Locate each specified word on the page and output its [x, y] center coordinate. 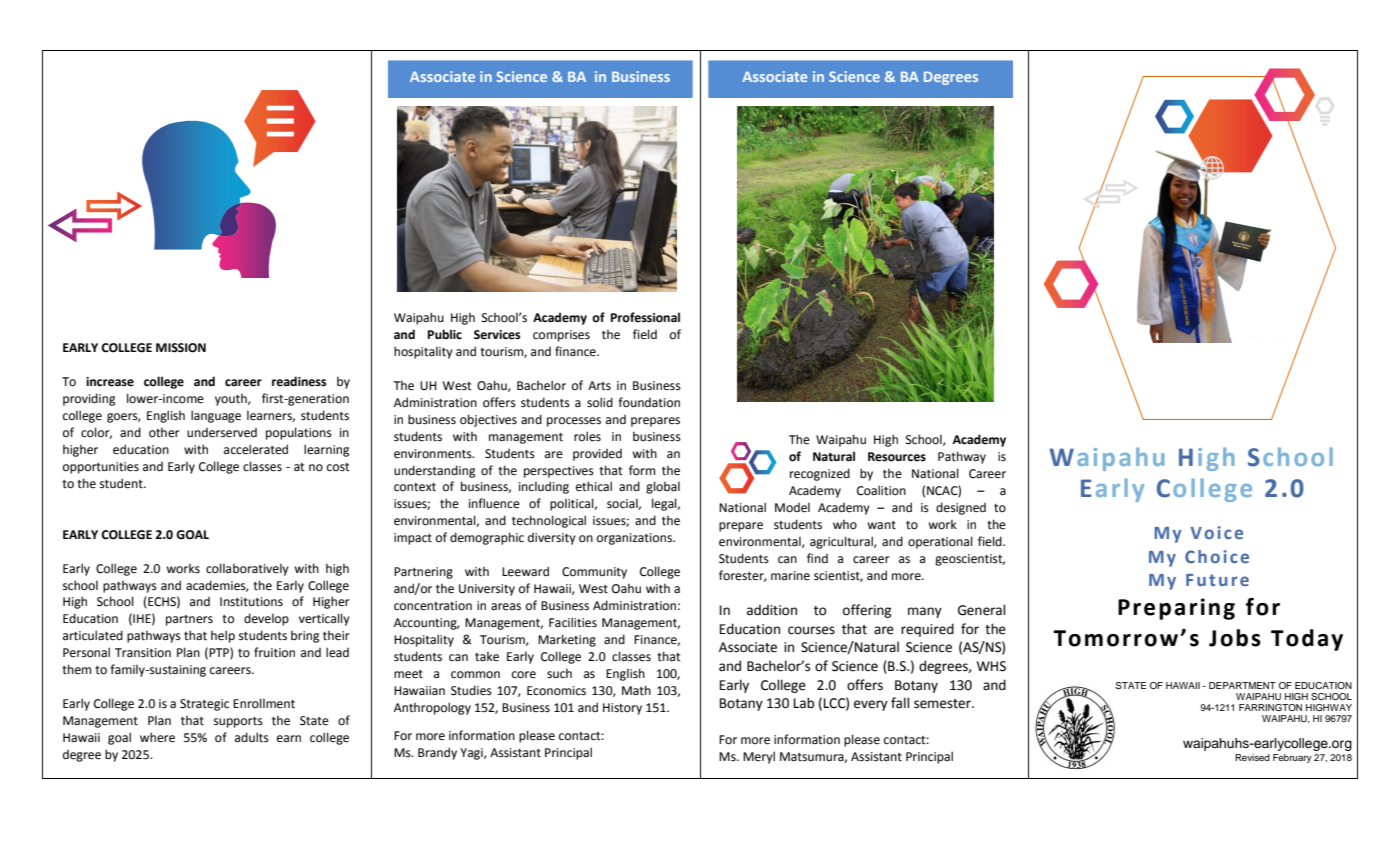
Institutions [251, 602]
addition [772, 610]
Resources [897, 457]
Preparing [1176, 609]
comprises [561, 336]
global [663, 487]
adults [252, 737]
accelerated [256, 449]
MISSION [181, 348]
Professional [645, 317]
